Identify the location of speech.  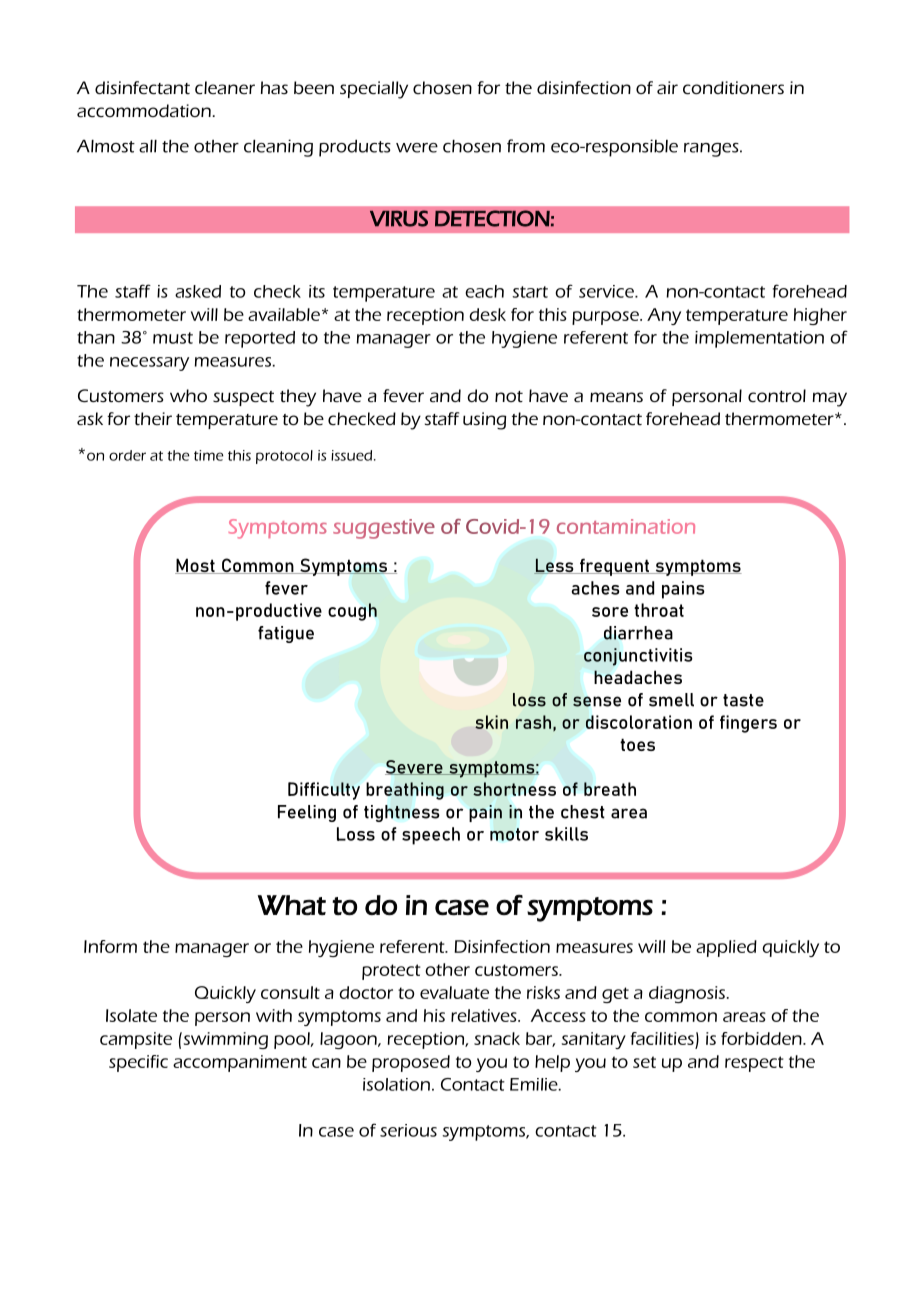
(431, 836).
